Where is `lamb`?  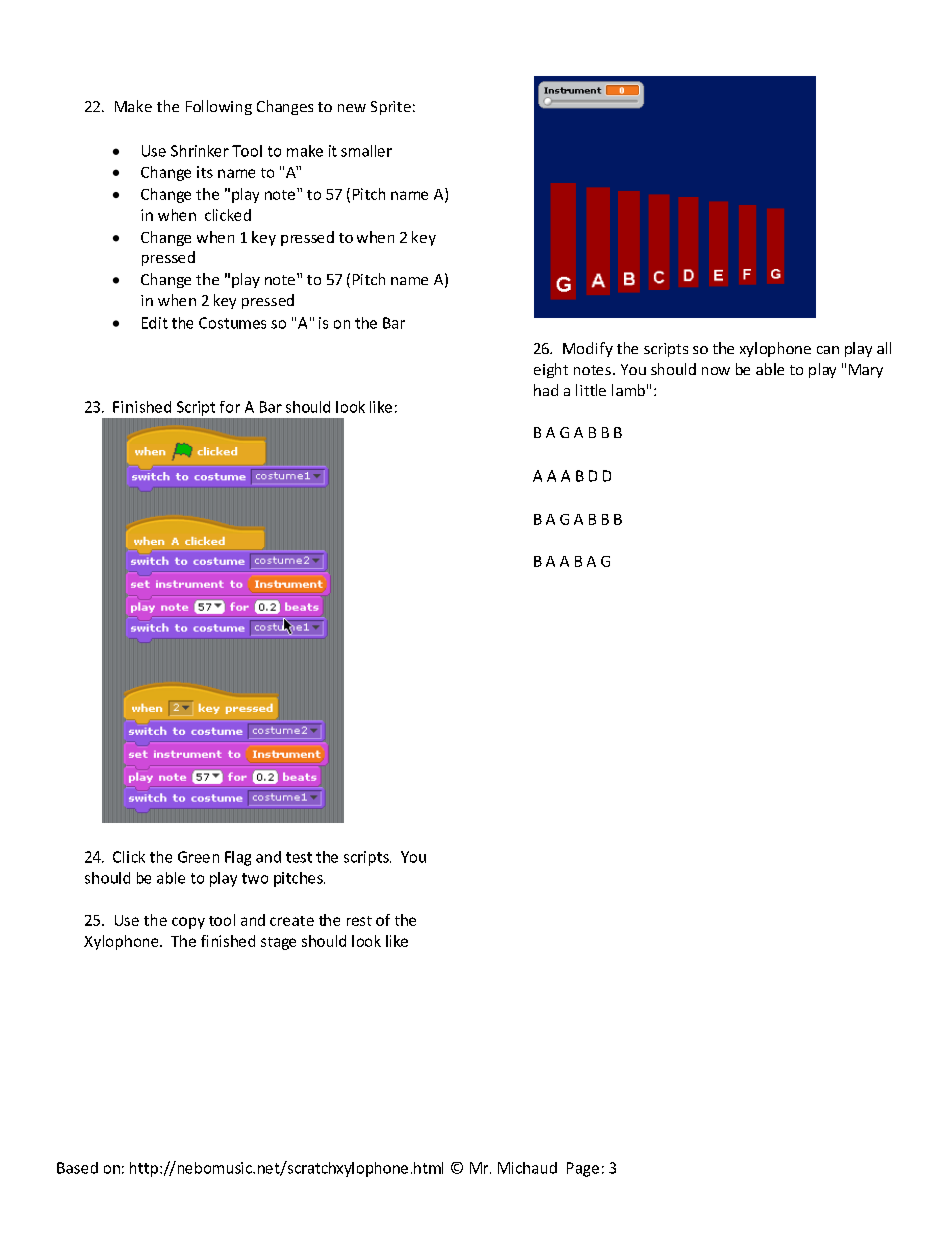
lamb is located at coordinates (628, 390).
